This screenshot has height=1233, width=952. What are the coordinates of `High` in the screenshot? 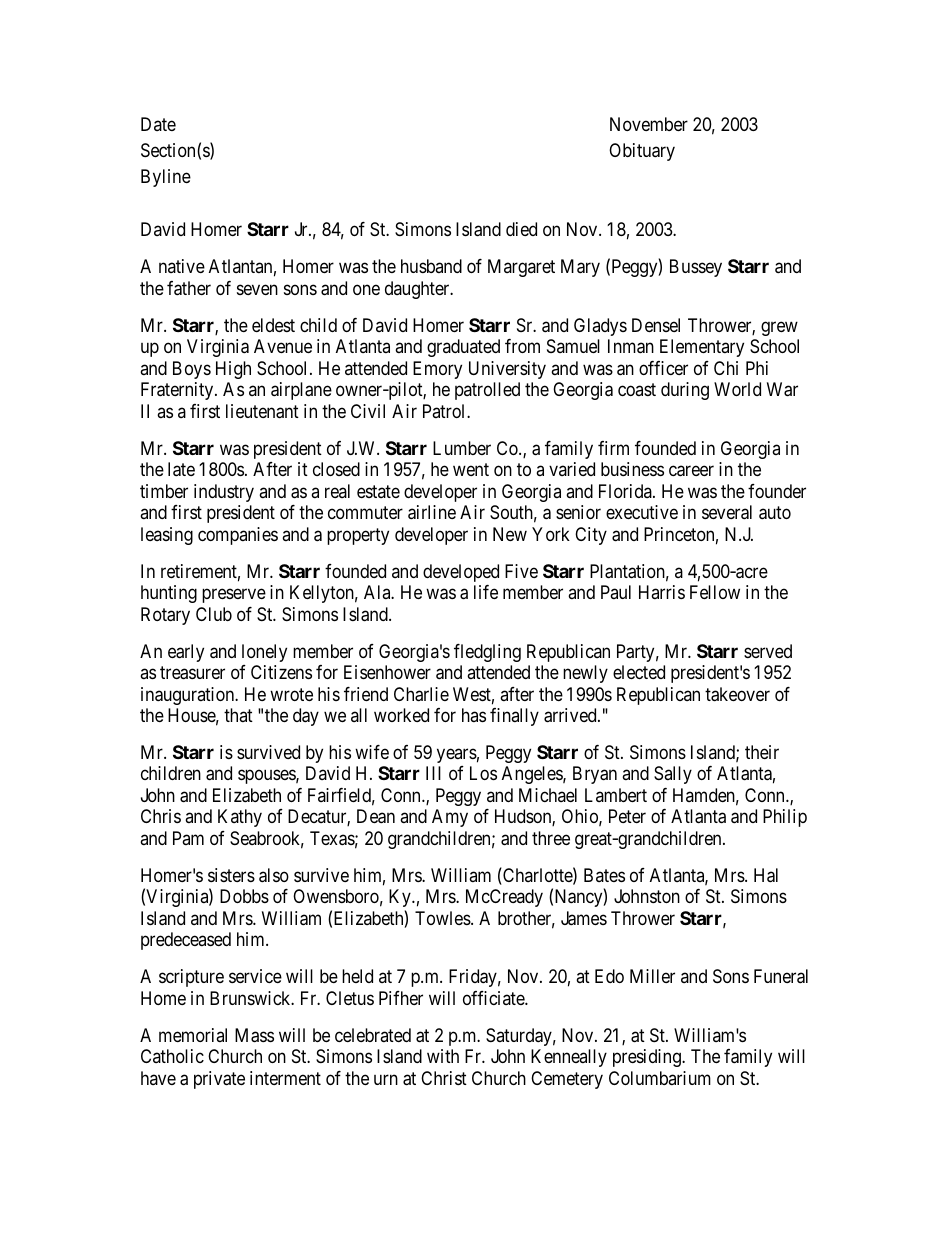 It's located at (233, 370).
